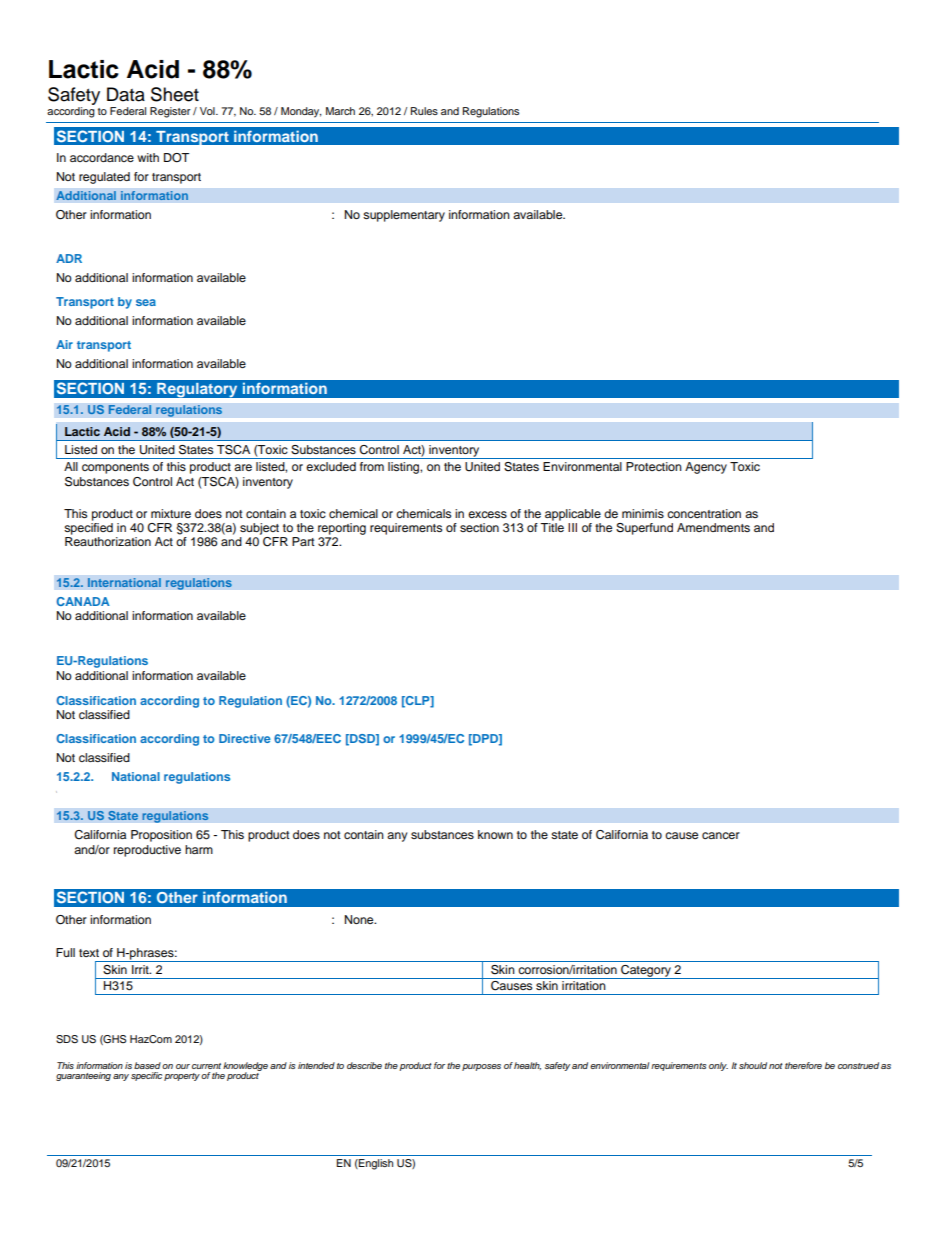  I want to click on Amendments, so click(713, 527).
